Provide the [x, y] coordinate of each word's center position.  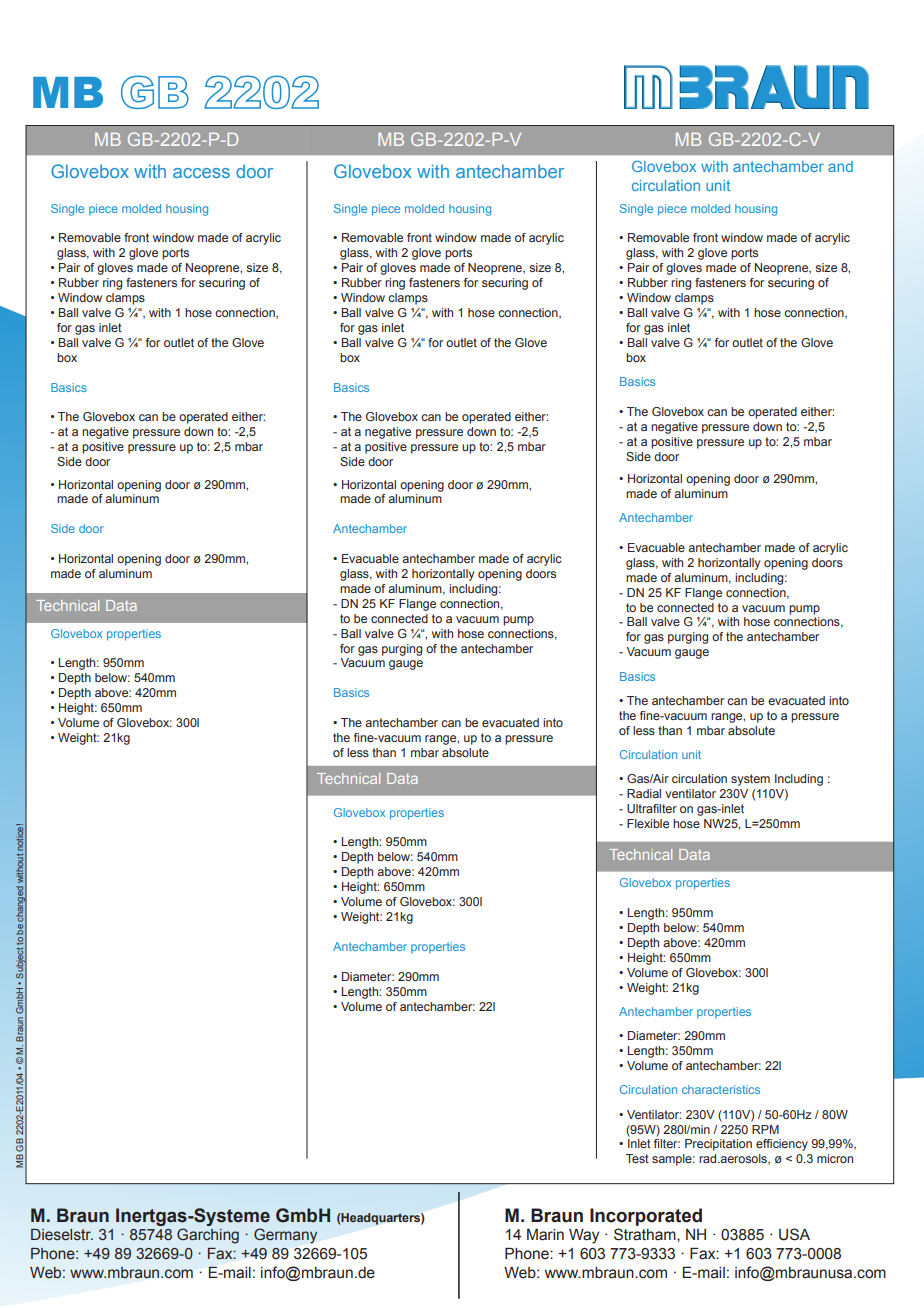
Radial [644, 793]
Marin [545, 1235]
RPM [765, 1129]
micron [835, 1158]
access [201, 173]
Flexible [648, 823]
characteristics [721, 1089]
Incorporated [646, 1217]
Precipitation [718, 1145]
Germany [285, 1236]
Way [584, 1236]
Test [637, 1158]
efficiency [782, 1145]
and [840, 166]
